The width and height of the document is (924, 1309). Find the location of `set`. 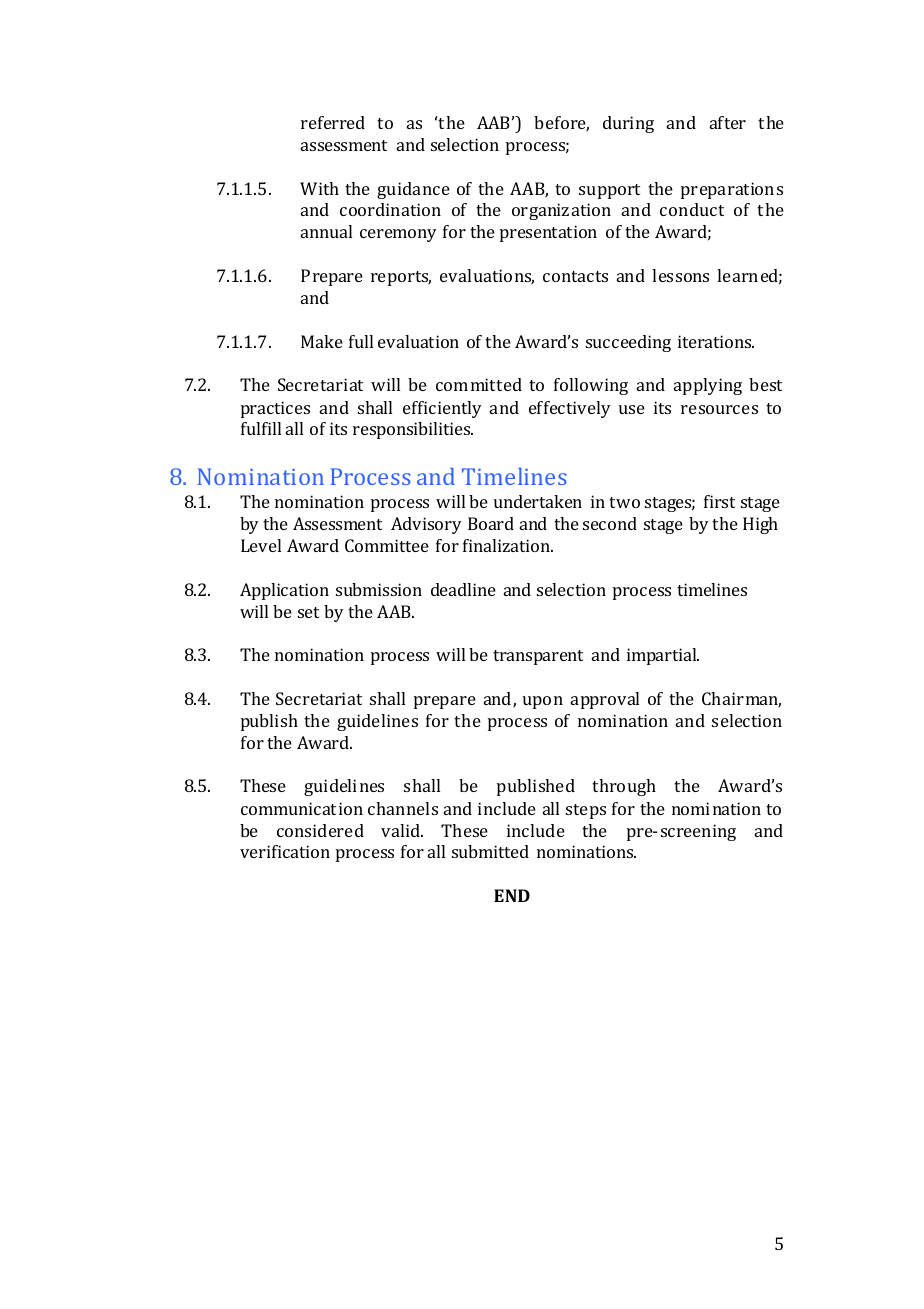

set is located at coordinates (308, 612).
